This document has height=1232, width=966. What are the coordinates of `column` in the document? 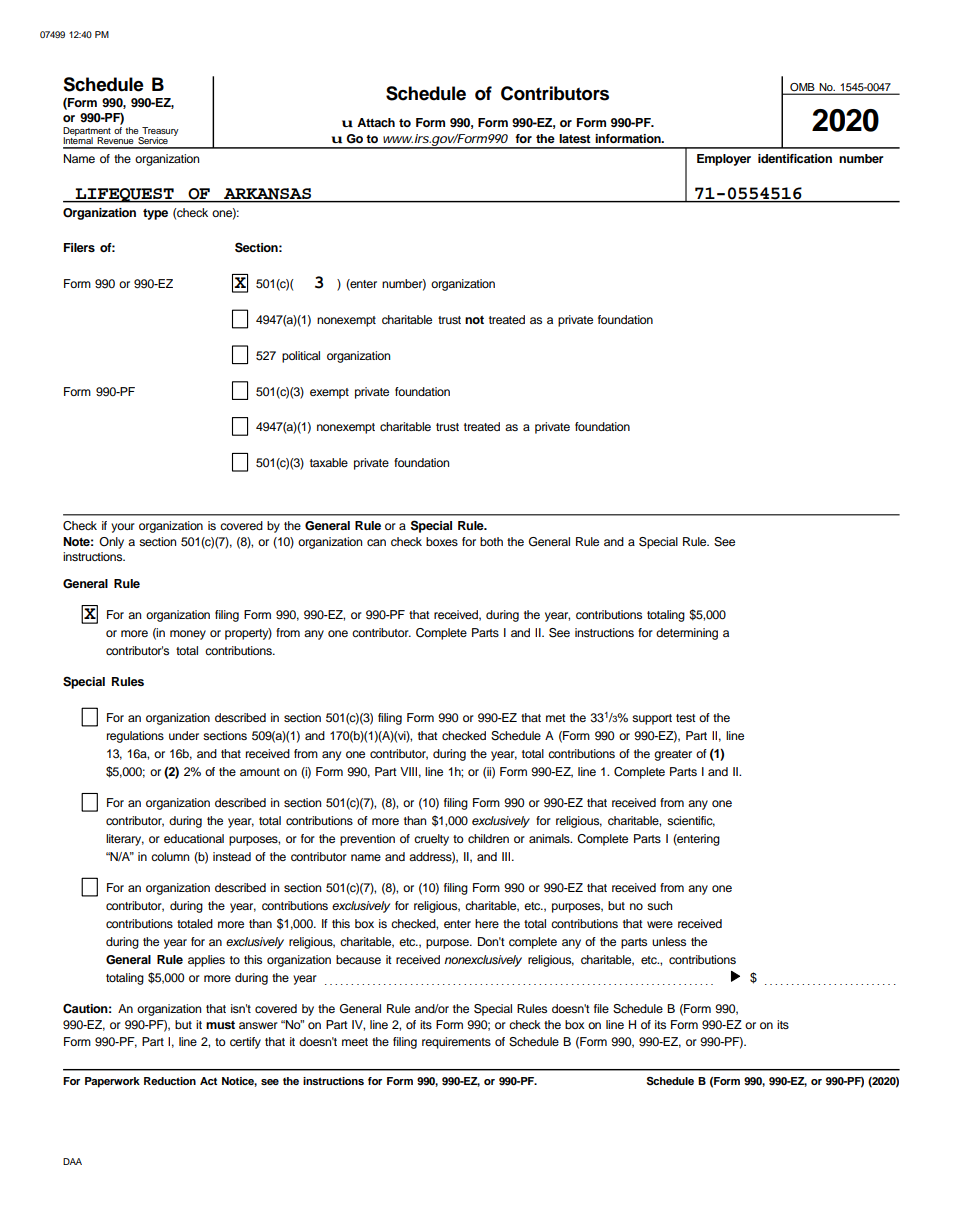 It's located at (170, 856).
